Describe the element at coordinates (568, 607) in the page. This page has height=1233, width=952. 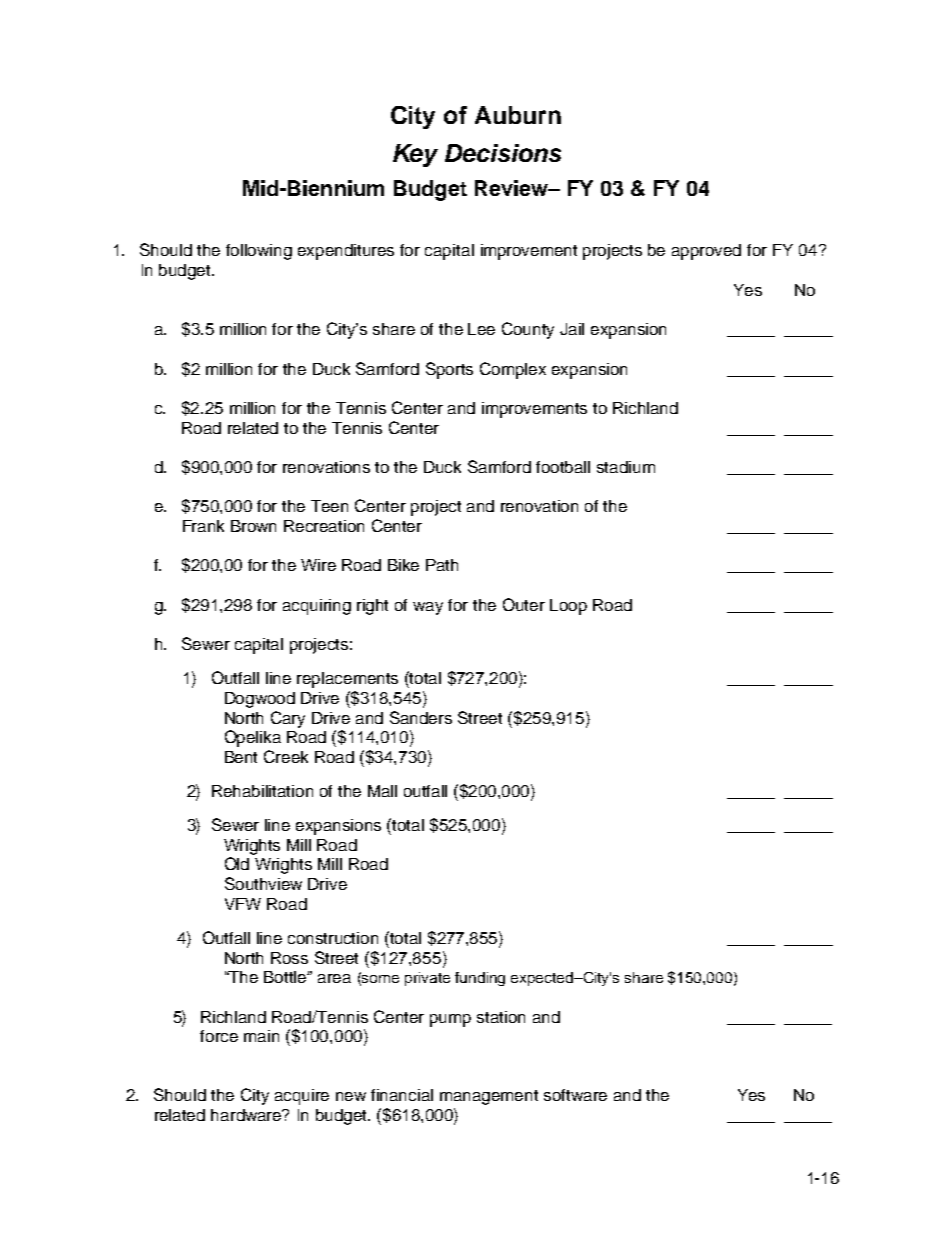
I see `Loop` at that location.
